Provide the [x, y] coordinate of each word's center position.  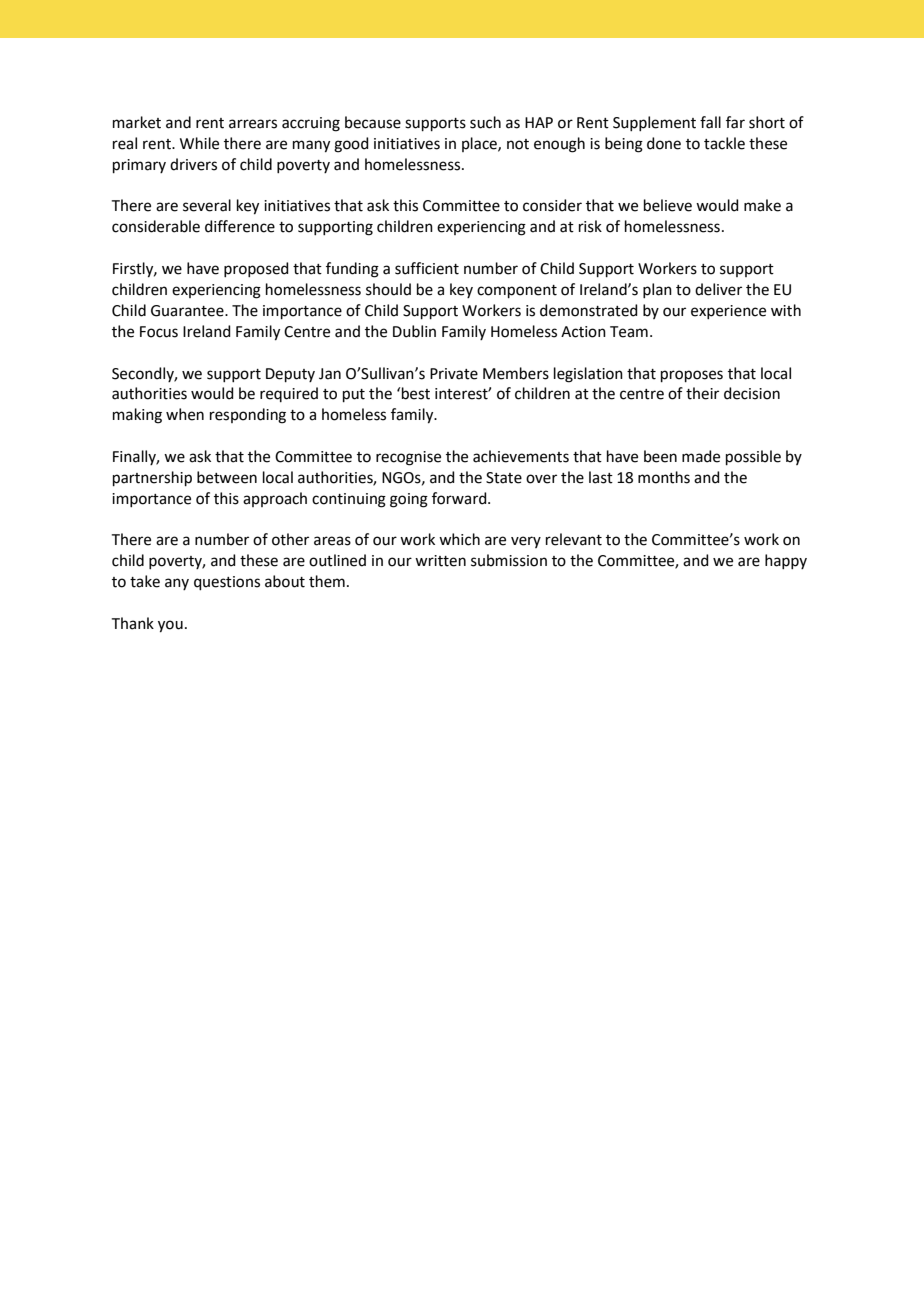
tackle [724, 143]
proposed [256, 269]
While [199, 143]
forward [460, 498]
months [664, 477]
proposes [692, 376]
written [440, 561]
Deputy [290, 375]
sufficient [427, 268]
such [485, 122]
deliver [718, 289]
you [170, 626]
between [227, 477]
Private [454, 374]
